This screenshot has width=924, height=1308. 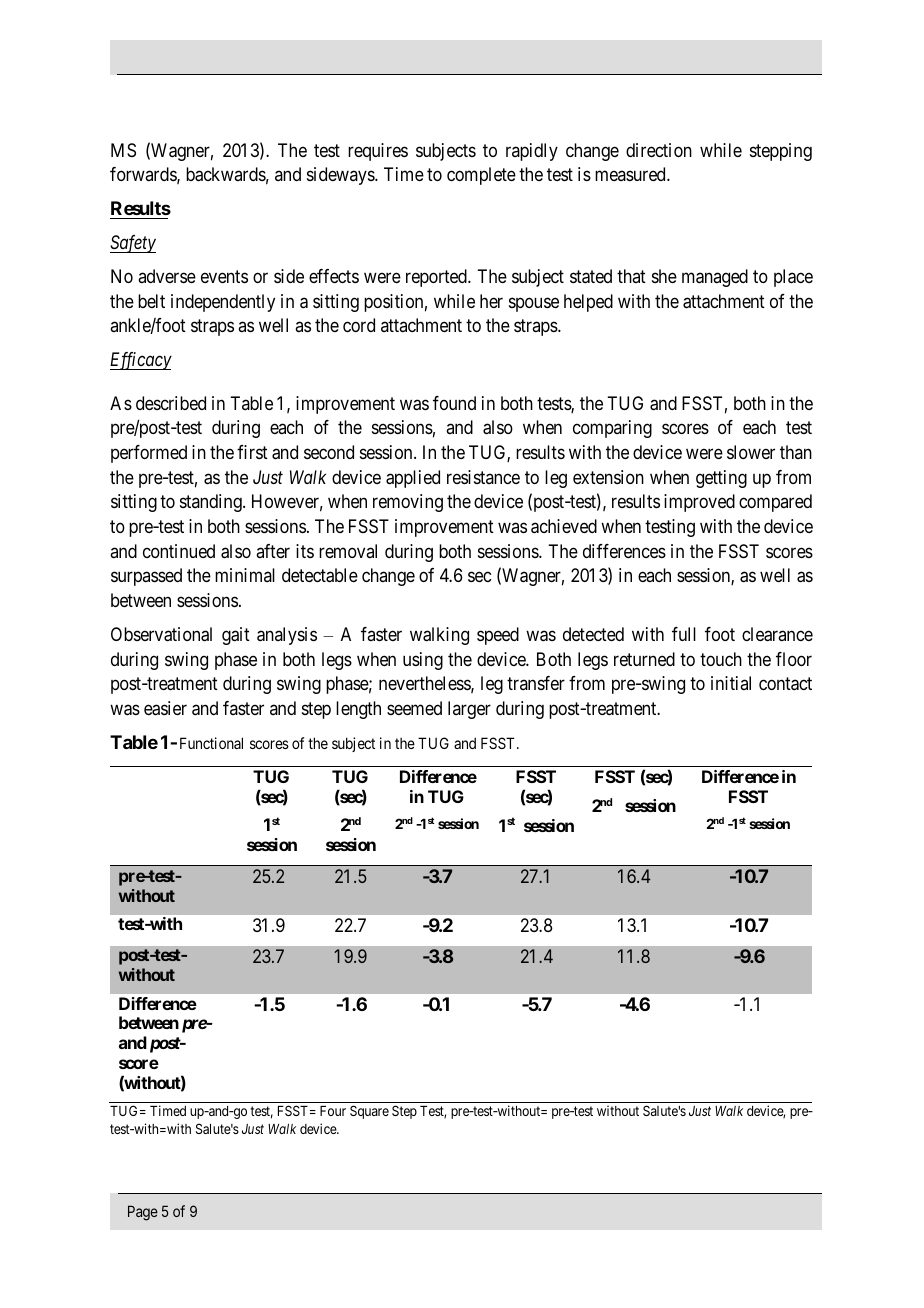 What do you see at coordinates (469, 710) in the screenshot?
I see `larger` at bounding box center [469, 710].
